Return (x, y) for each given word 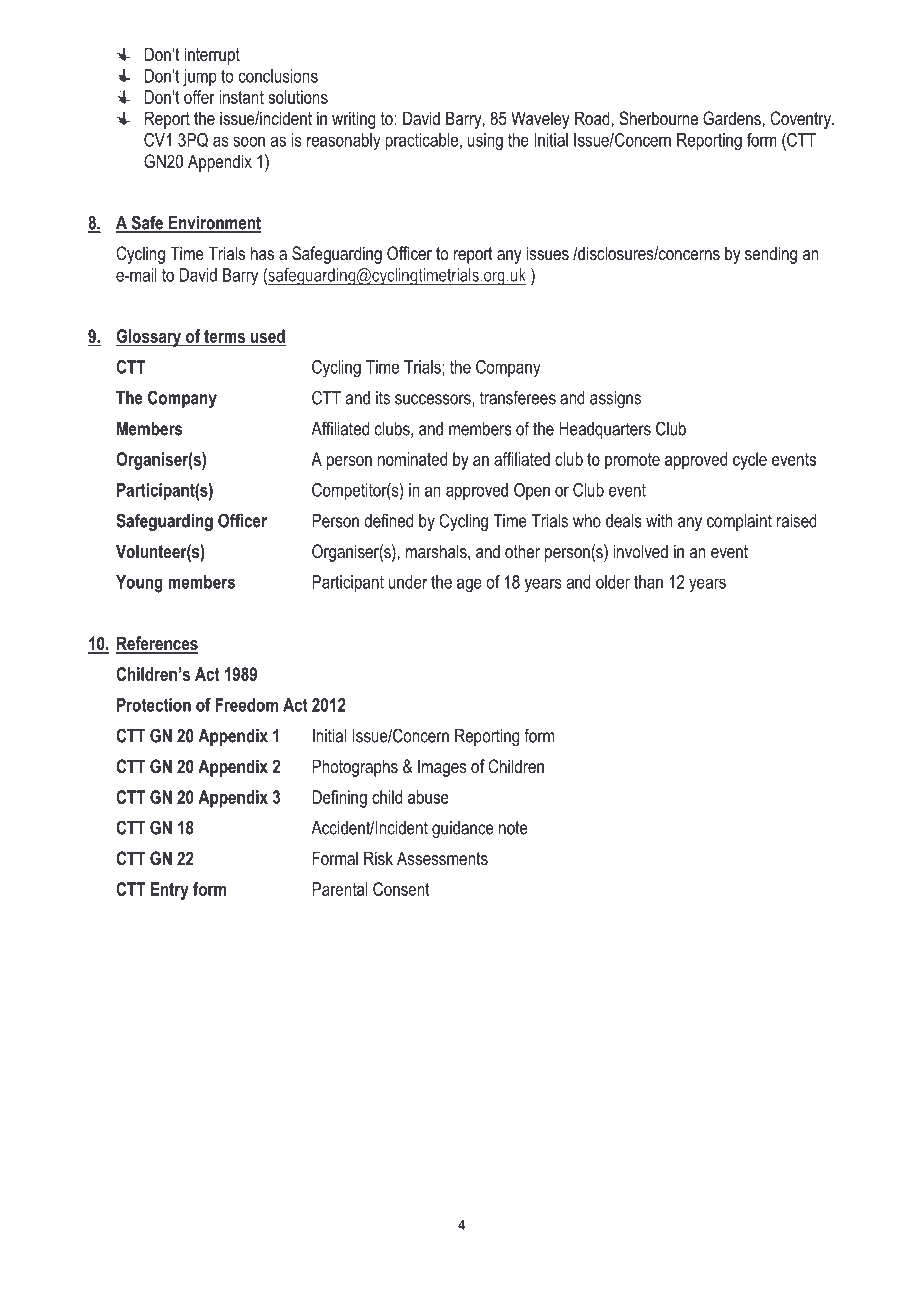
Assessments (442, 858)
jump (200, 78)
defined (388, 520)
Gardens (732, 118)
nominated (412, 459)
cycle (750, 461)
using (485, 142)
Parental (340, 889)
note (513, 828)
